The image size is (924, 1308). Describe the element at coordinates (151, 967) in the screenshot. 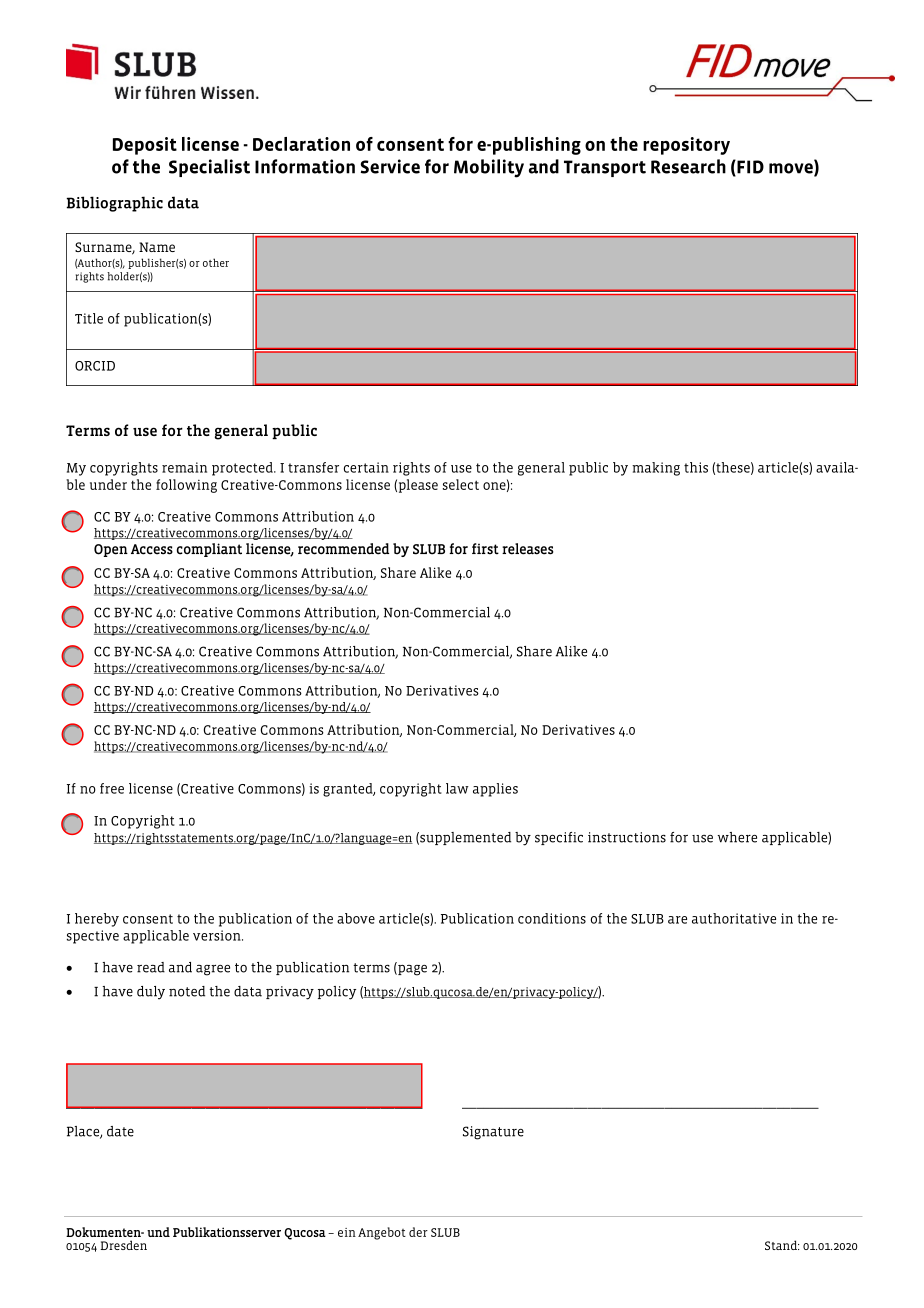

I see `read` at that location.
